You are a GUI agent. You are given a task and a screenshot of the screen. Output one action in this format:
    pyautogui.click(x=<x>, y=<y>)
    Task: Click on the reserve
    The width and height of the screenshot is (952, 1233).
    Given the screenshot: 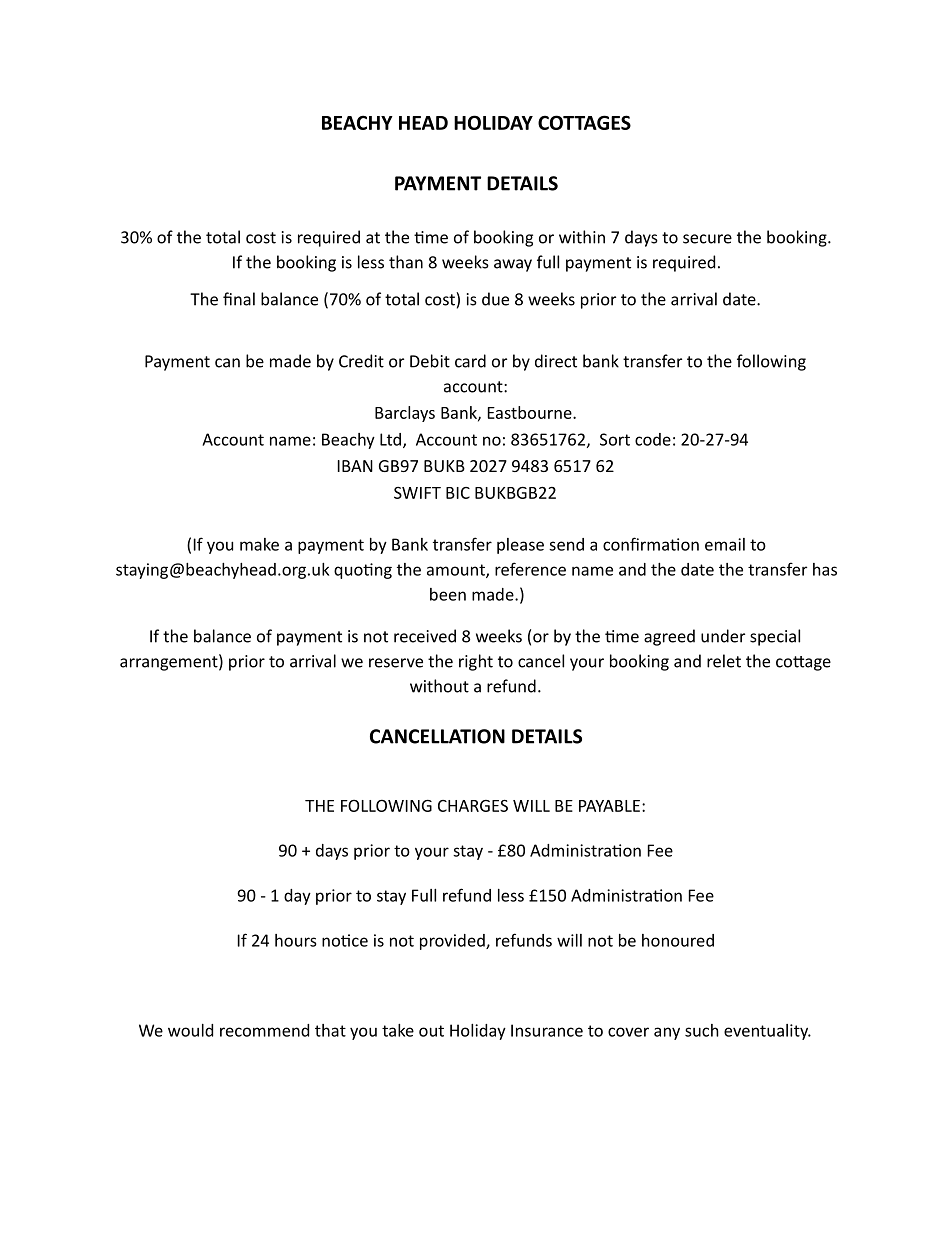 What is the action you would take?
    pyautogui.click(x=396, y=663)
